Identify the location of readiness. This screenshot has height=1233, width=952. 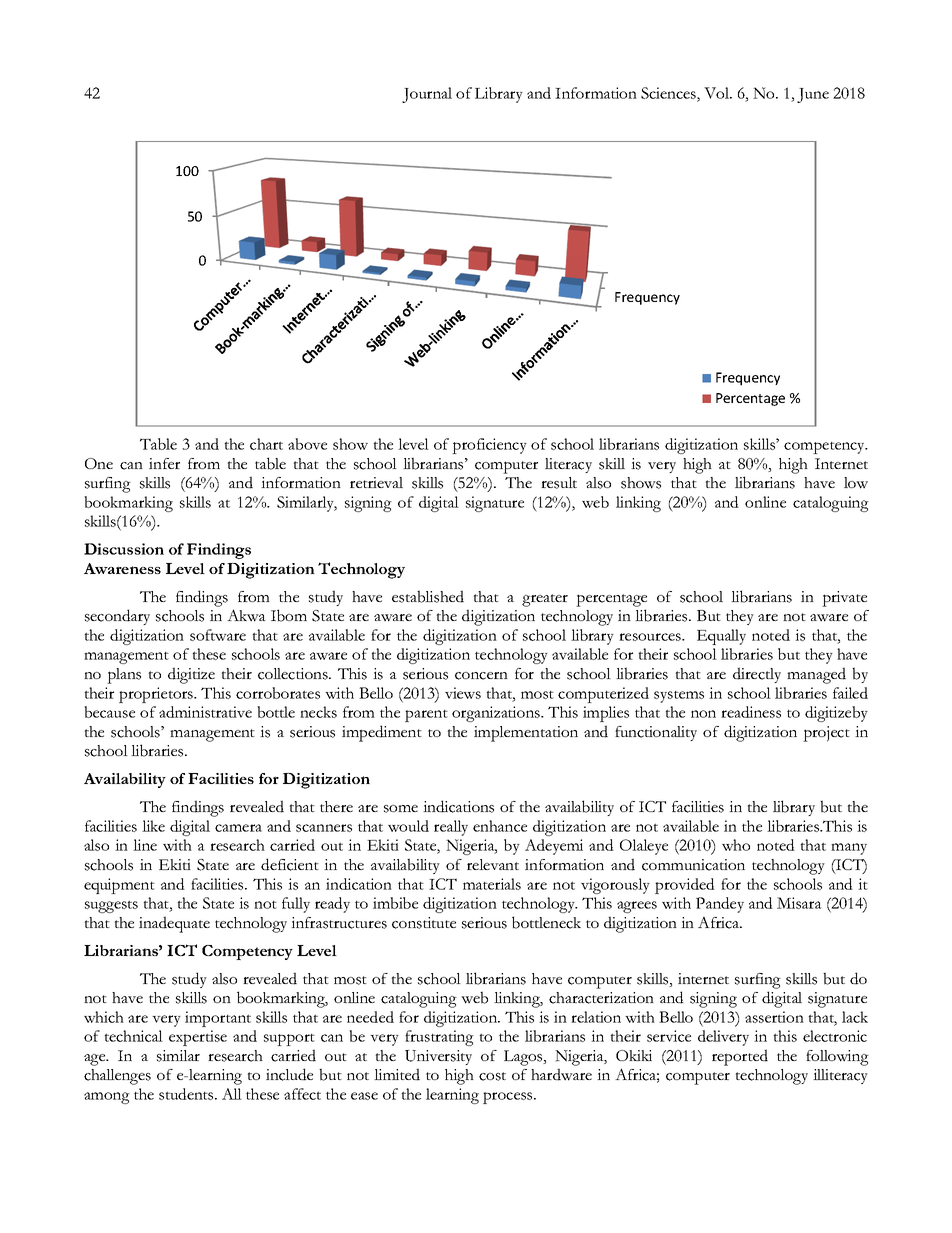
(751, 712).
